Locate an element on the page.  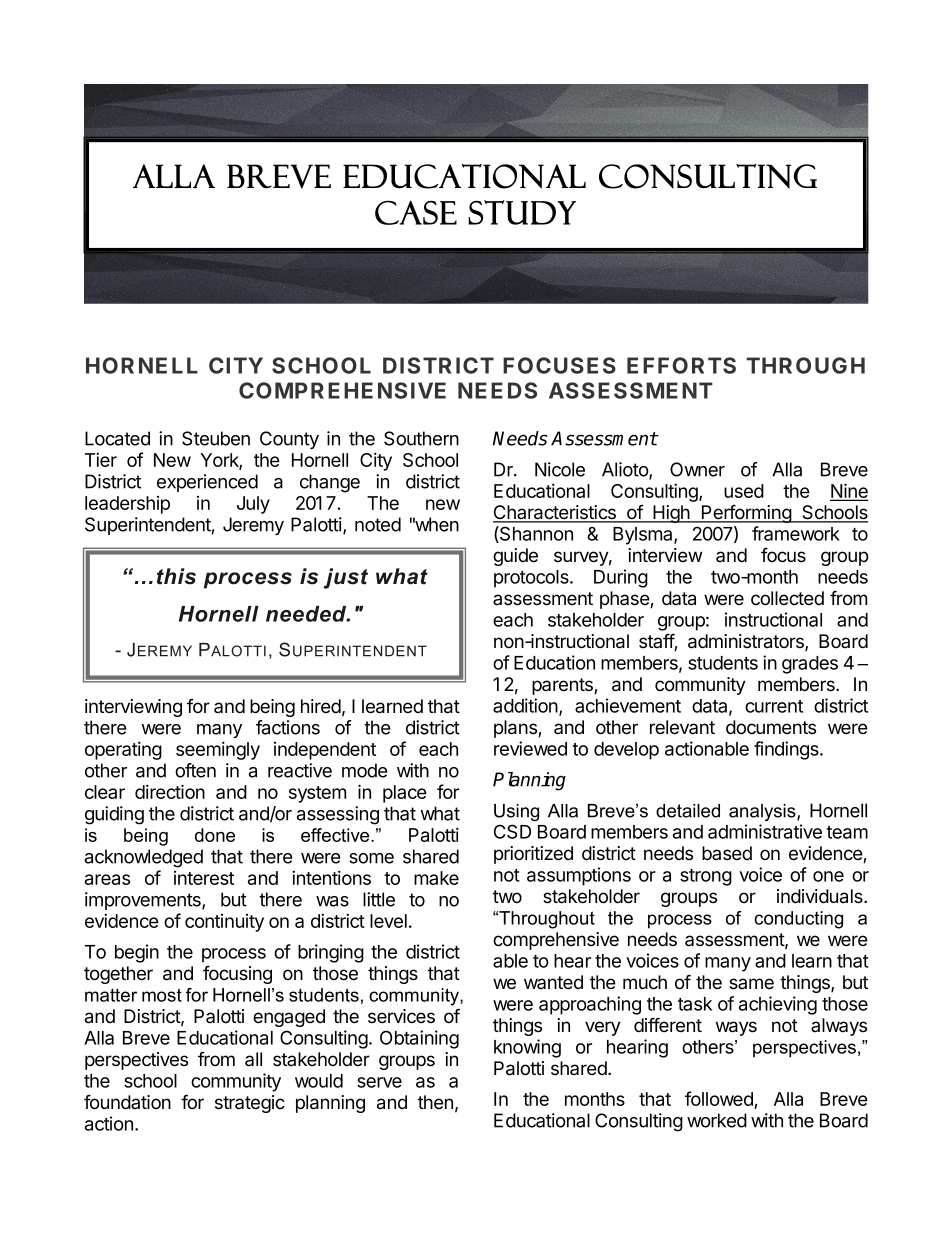
followed is located at coordinates (720, 1100).
